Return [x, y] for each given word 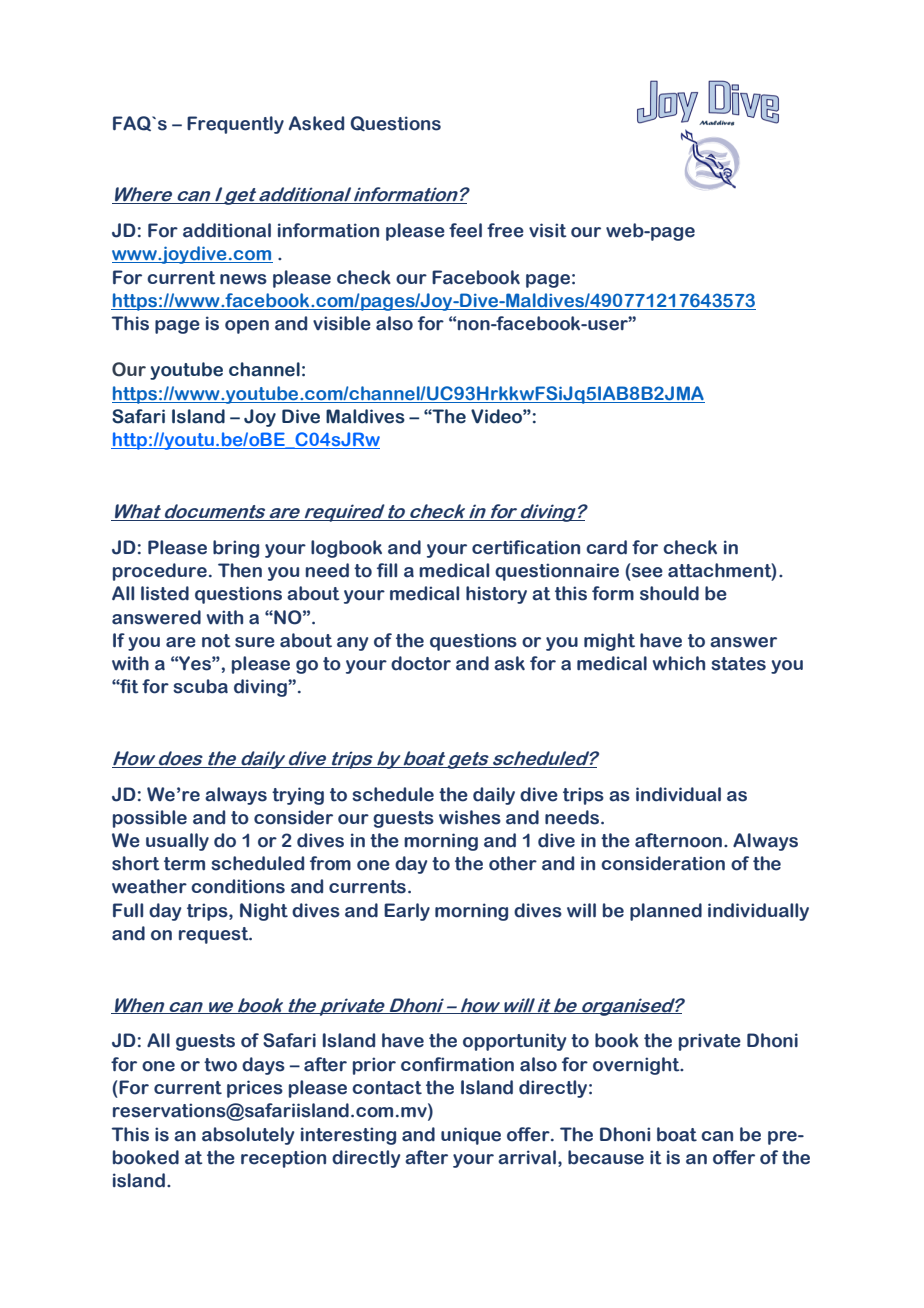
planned [666, 912]
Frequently [235, 125]
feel [465, 230]
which [678, 663]
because [606, 1157]
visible [342, 323]
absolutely [248, 1136]
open [247, 327]
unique [471, 1136]
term [184, 864]
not [216, 641]
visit [548, 230]
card [606, 547]
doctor [421, 663]
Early [407, 912]
